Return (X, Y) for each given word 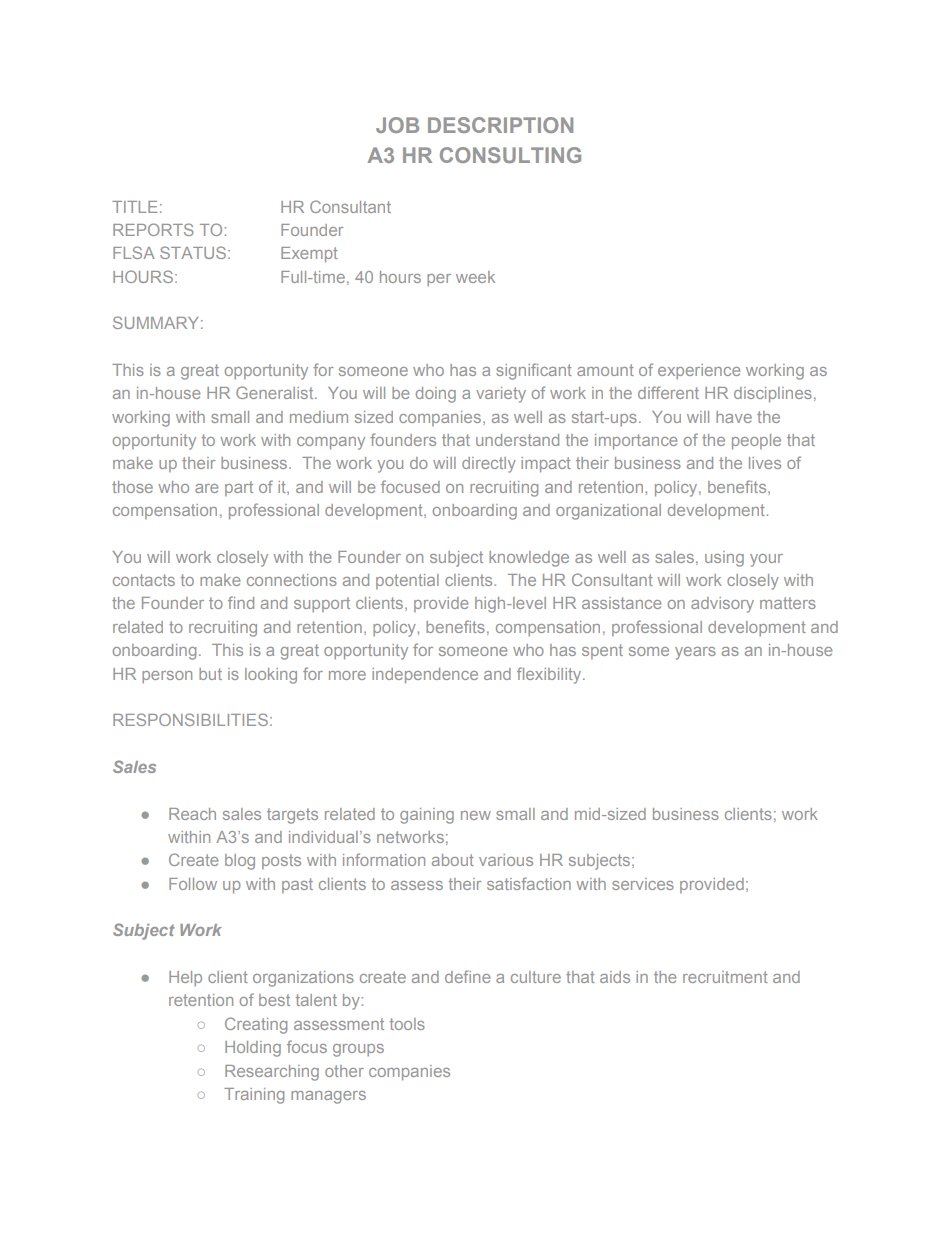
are (206, 488)
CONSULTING (510, 155)
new (476, 815)
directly (489, 465)
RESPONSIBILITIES (190, 719)
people (756, 442)
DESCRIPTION (500, 125)
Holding (253, 1049)
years (695, 653)
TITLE (135, 207)
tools (407, 1024)
